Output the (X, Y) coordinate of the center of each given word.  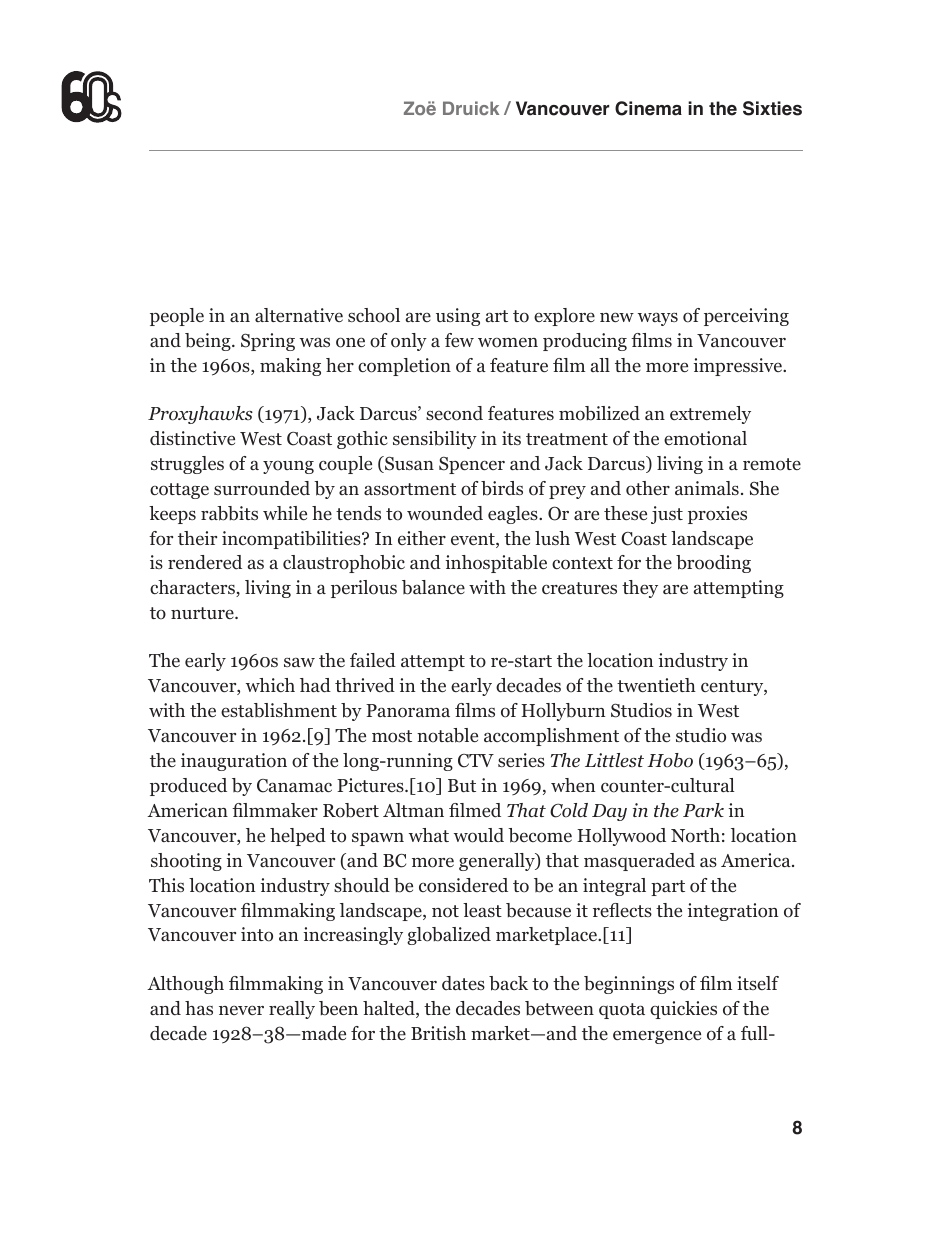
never (241, 1010)
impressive (739, 367)
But (462, 785)
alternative (299, 315)
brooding (713, 564)
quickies (683, 1010)
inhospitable (496, 564)
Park (703, 810)
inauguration (234, 762)
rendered (205, 562)
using (458, 317)
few (459, 340)
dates (463, 983)
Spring (268, 342)
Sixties (772, 108)
